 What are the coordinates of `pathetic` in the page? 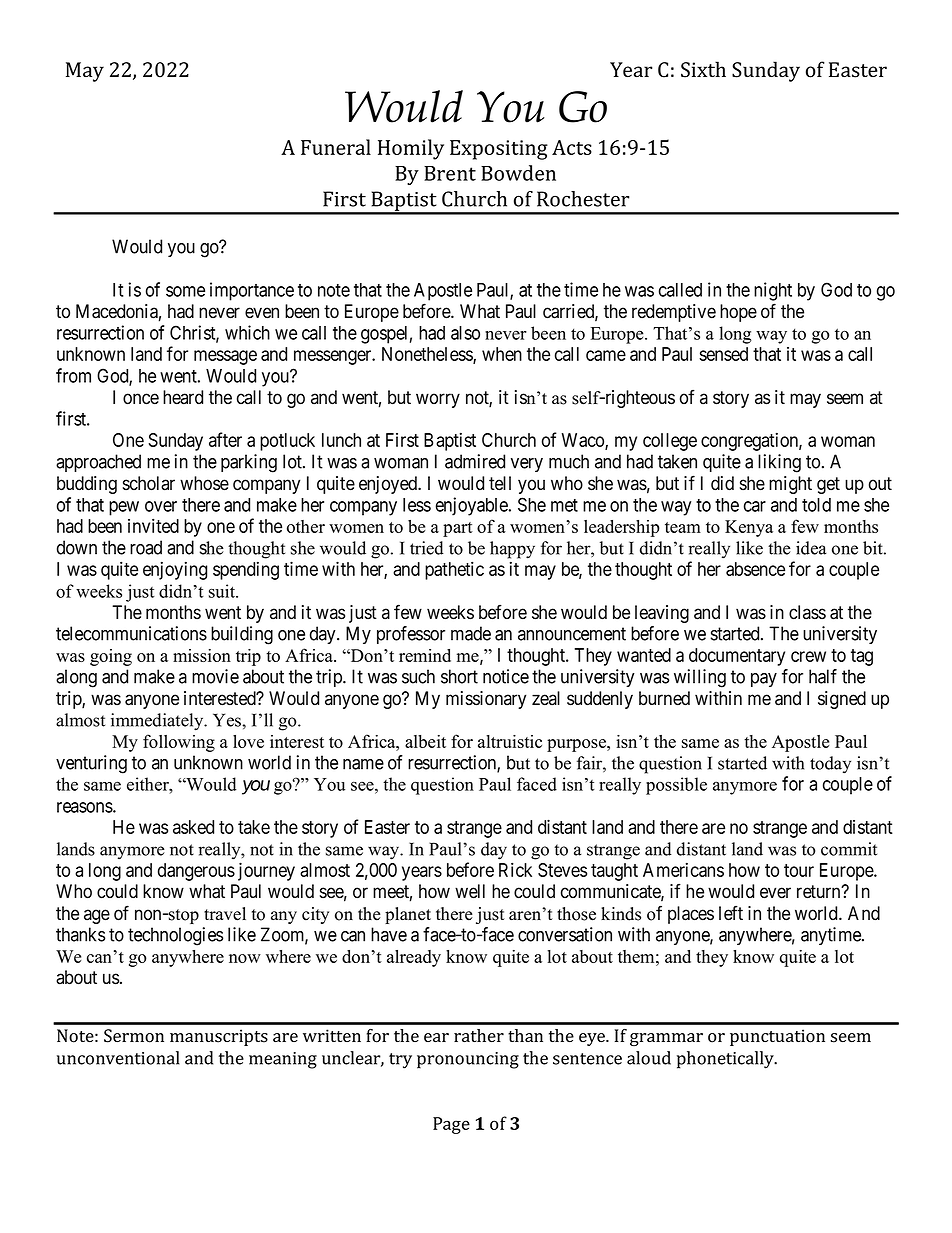 It's located at (454, 570).
